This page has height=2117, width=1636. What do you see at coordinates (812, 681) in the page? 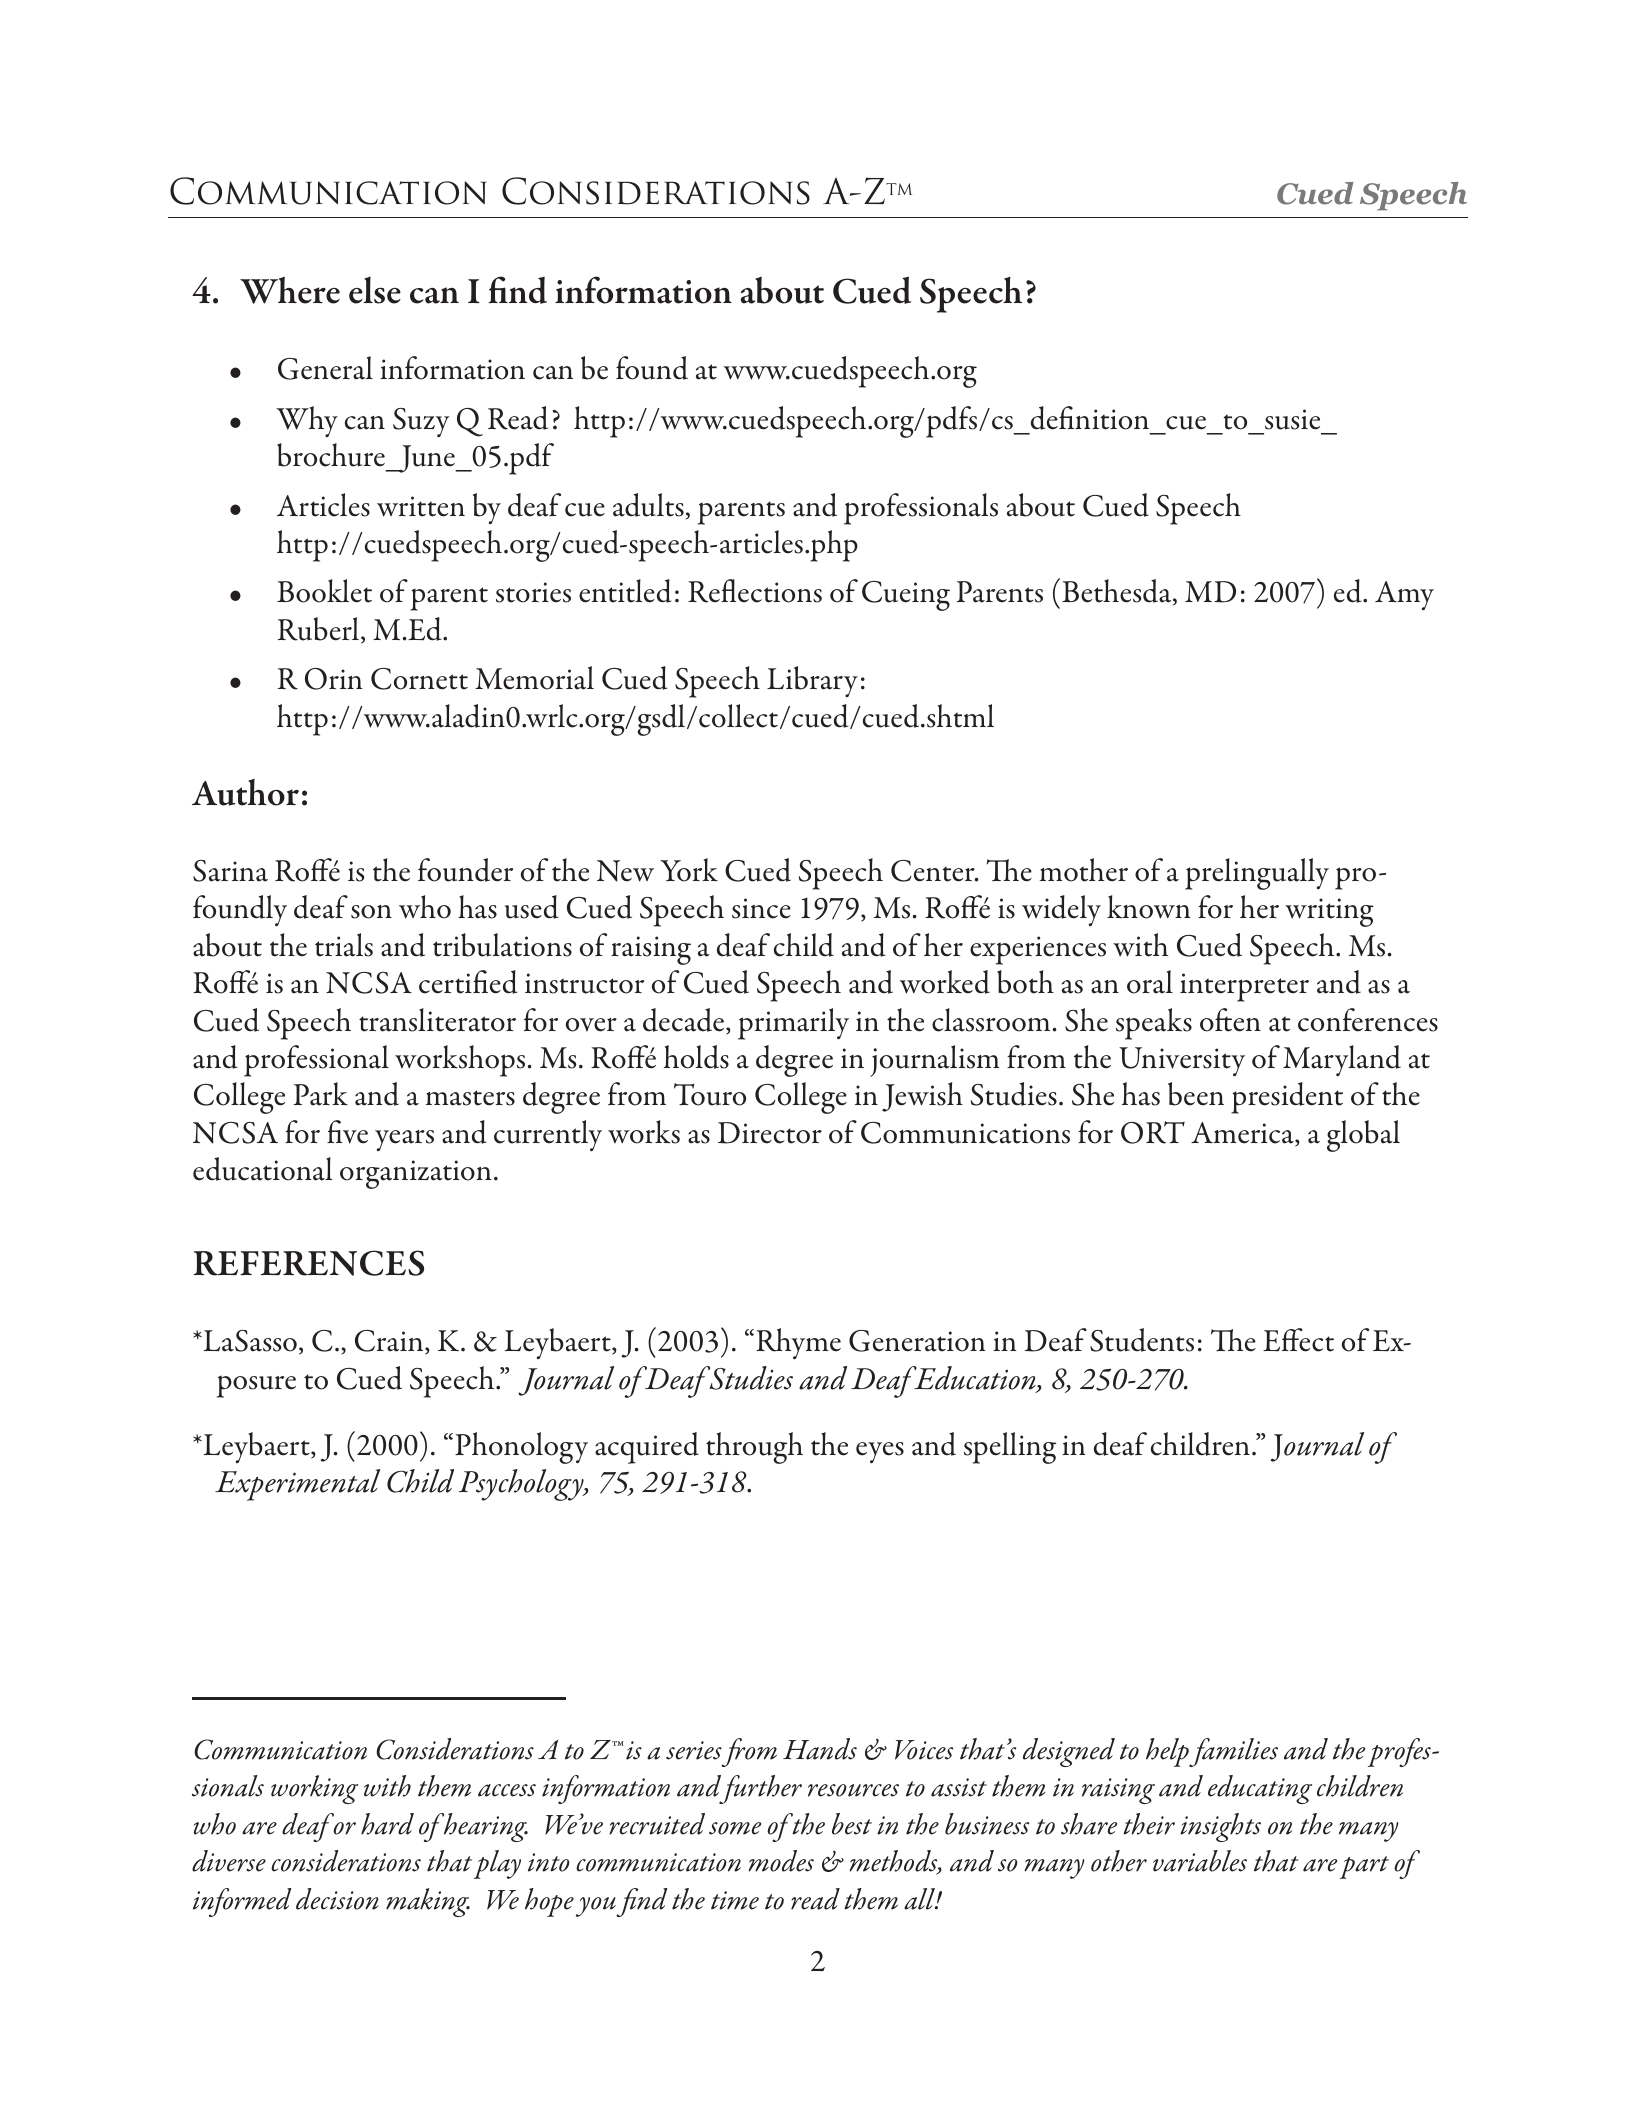
I see `Library` at bounding box center [812, 681].
